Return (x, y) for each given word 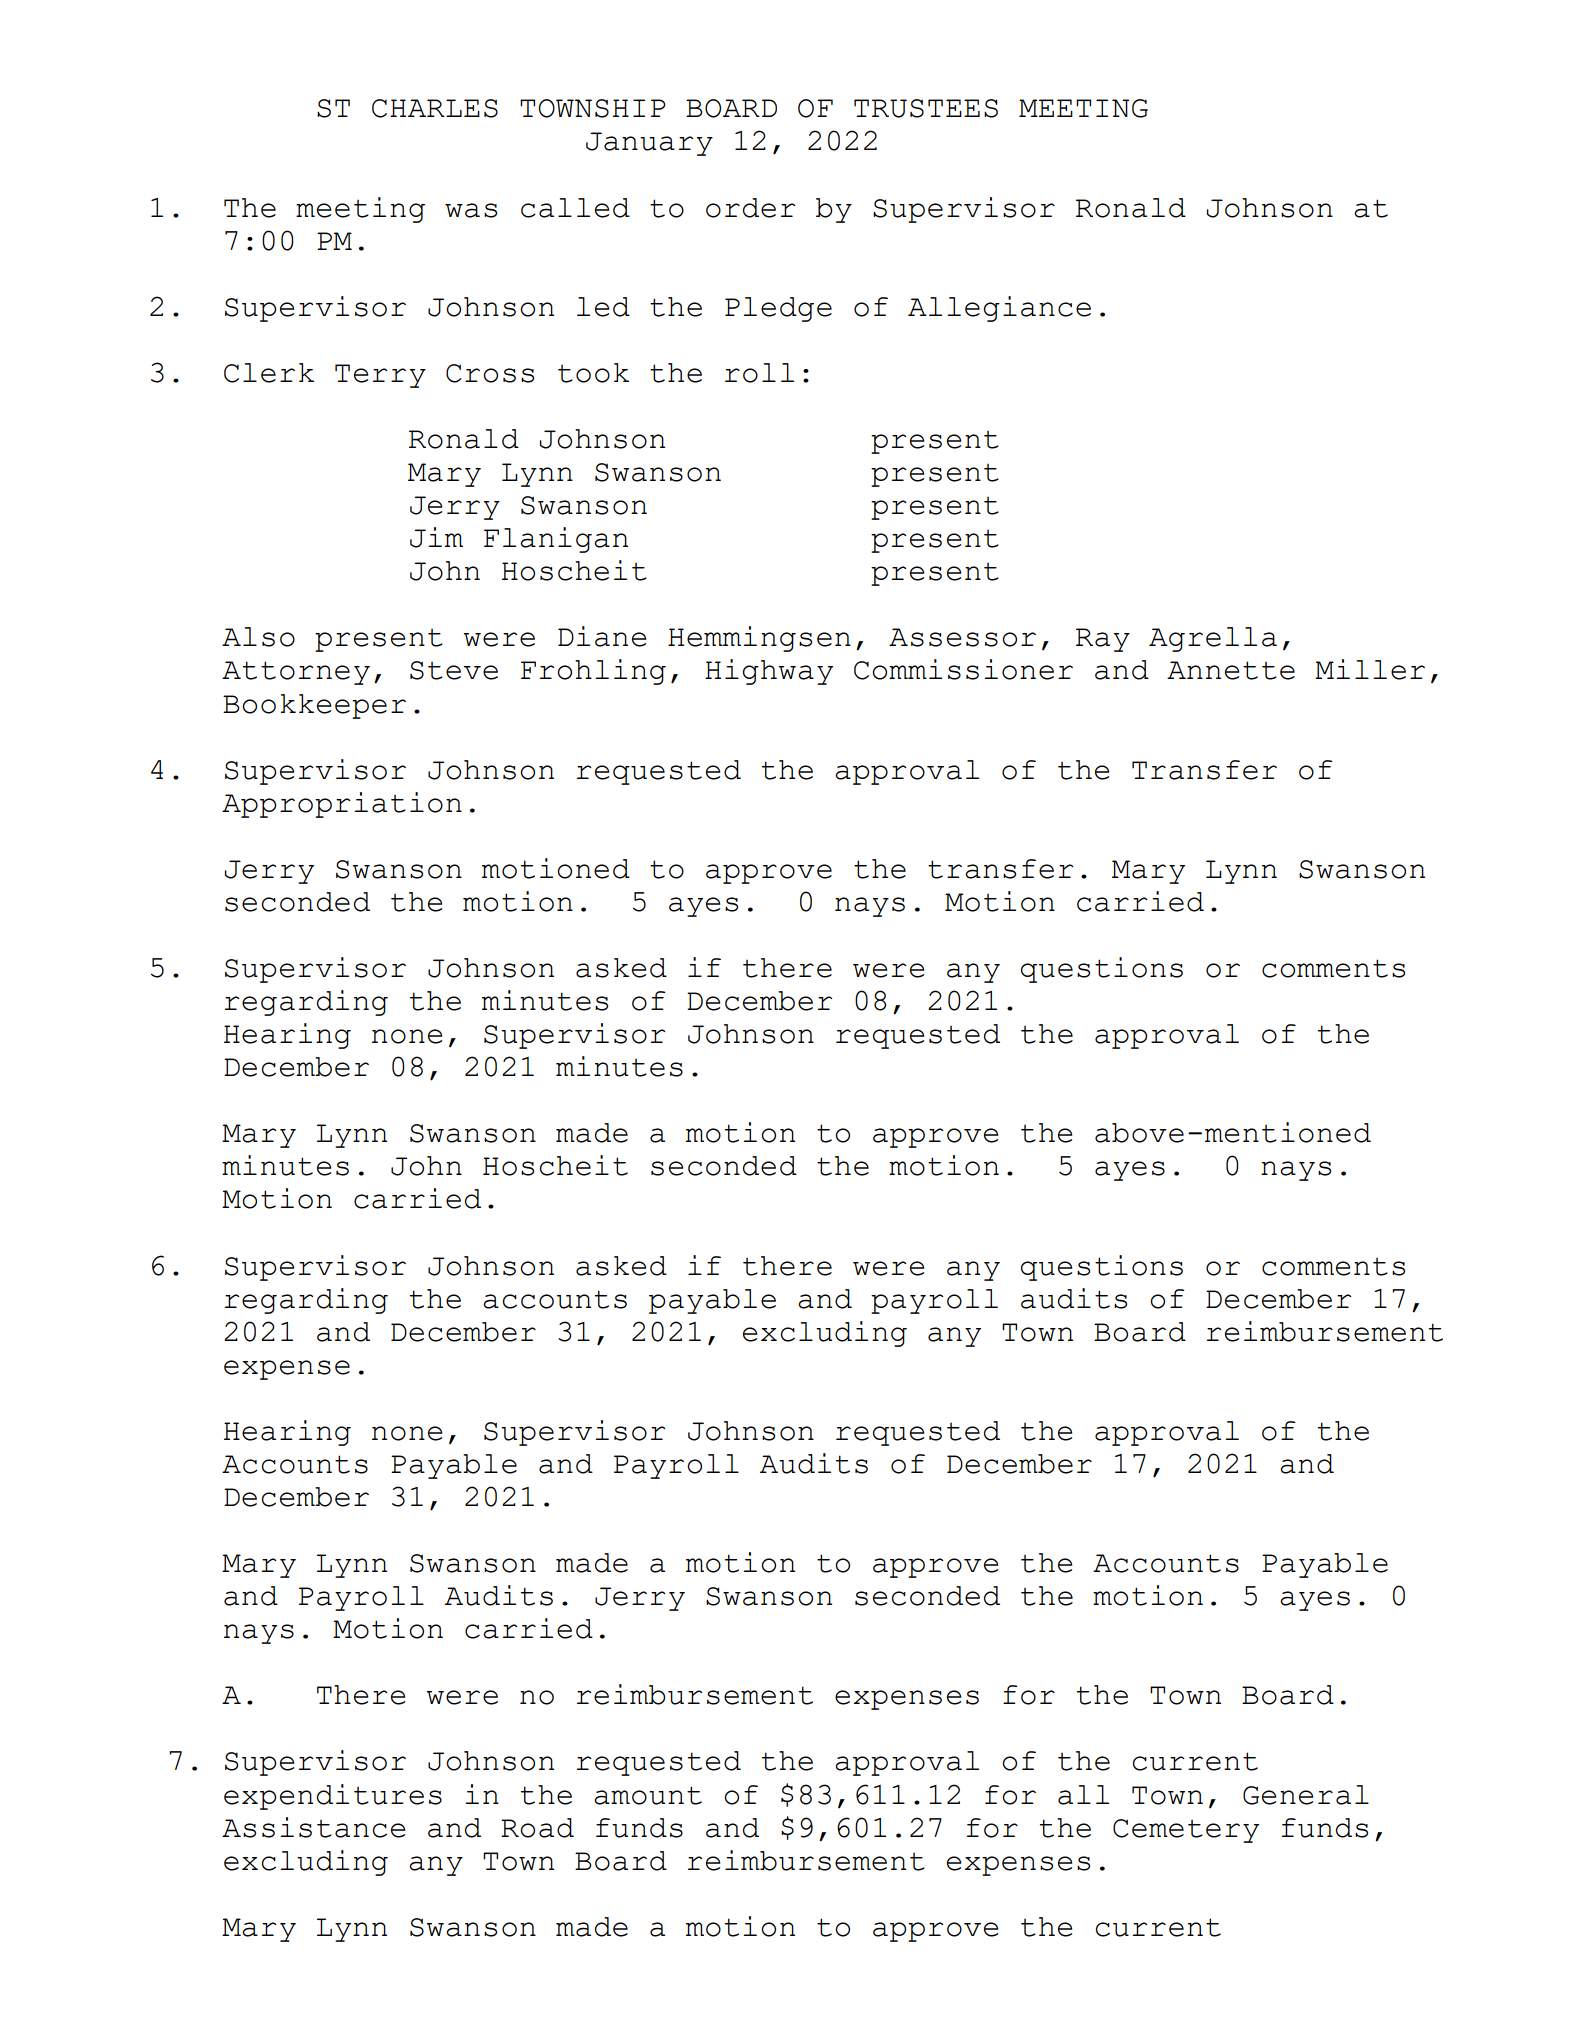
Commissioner (963, 669)
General (1306, 1795)
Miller (1370, 669)
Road (537, 1828)
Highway (769, 672)
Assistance (313, 1827)
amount (648, 1795)
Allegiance (999, 309)
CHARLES (435, 108)
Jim (436, 537)
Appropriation (342, 805)
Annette (1231, 670)
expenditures (333, 1797)
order (750, 208)
